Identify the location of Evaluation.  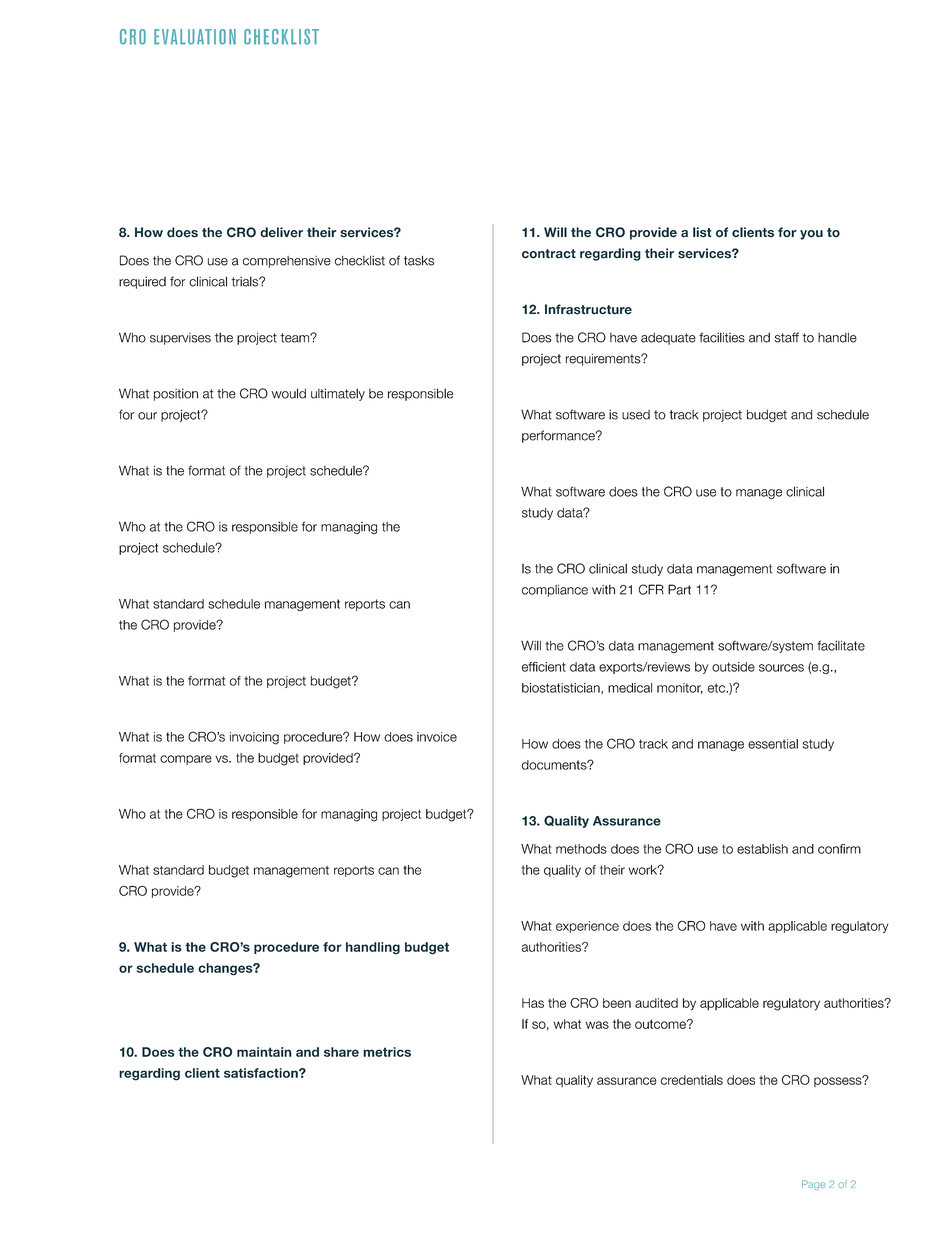
(195, 37).
